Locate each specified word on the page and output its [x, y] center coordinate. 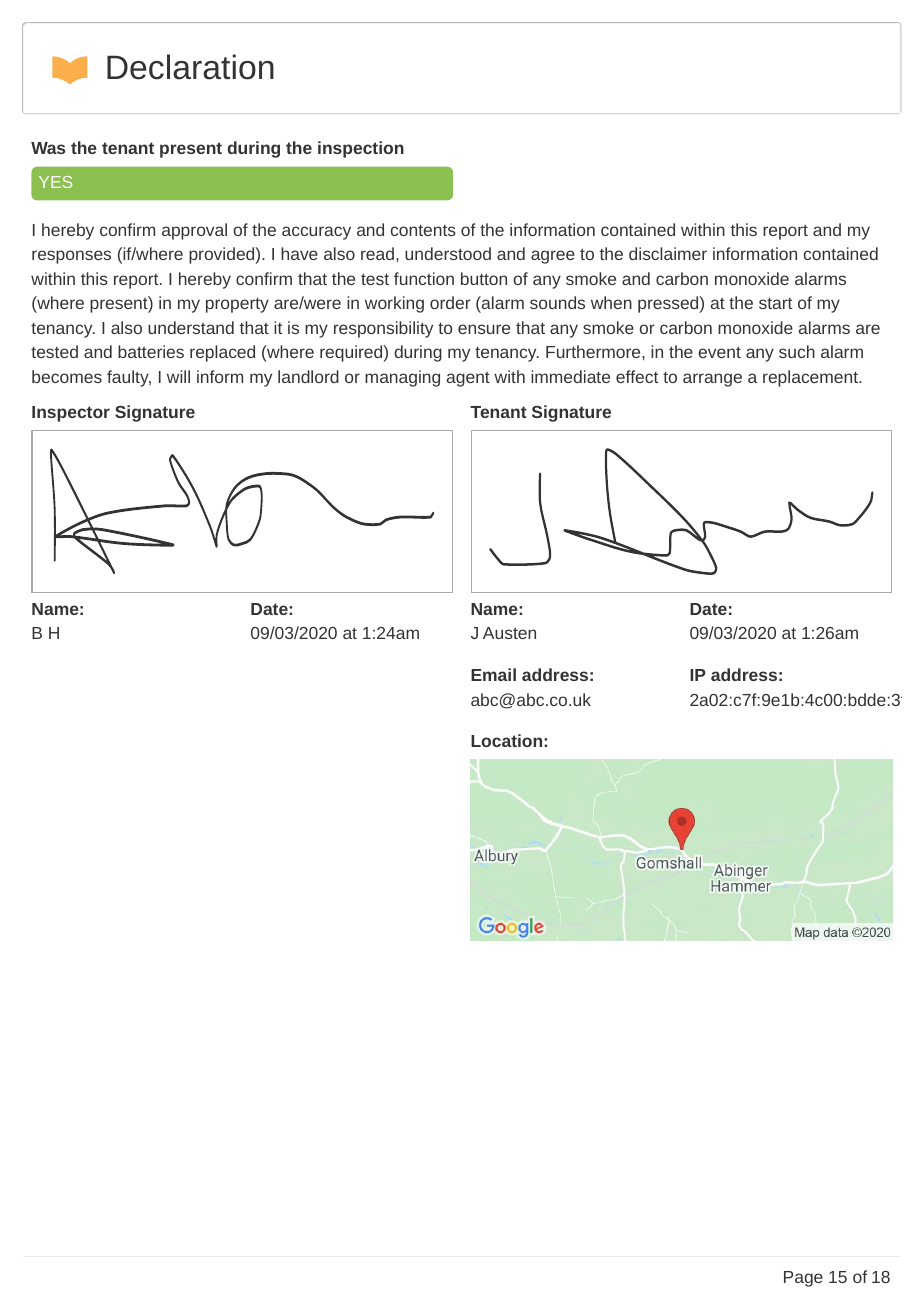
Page [803, 1279]
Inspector [71, 414]
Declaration [190, 67]
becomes [67, 376]
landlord [308, 376]
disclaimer [668, 253]
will [178, 376]
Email [493, 674]
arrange [712, 380]
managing [402, 378]
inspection [361, 149]
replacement [812, 378]
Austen [509, 633]
